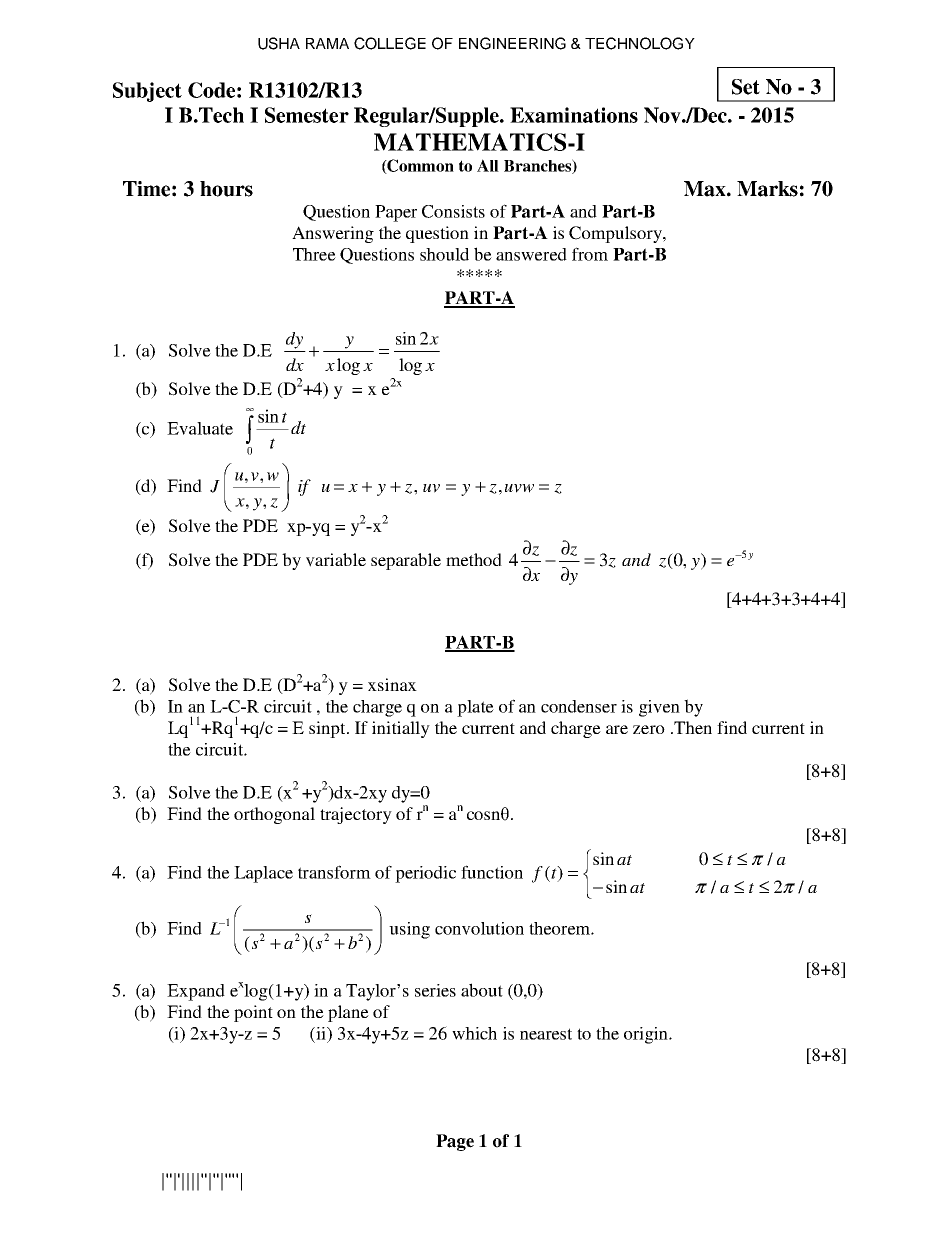 The width and height of the screenshot is (952, 1233). I want to click on Three, so click(314, 254).
